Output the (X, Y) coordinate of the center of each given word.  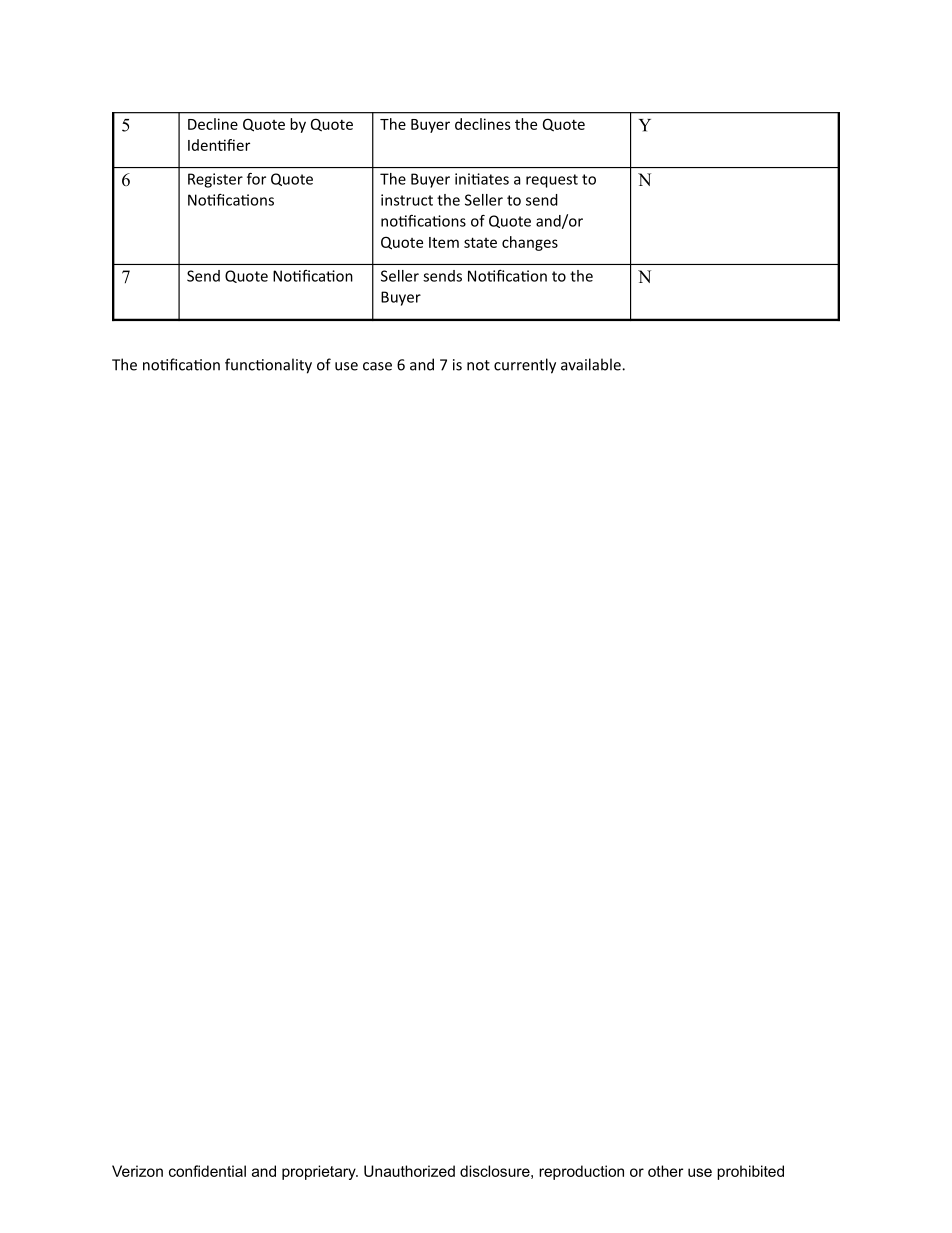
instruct (407, 200)
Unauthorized (409, 1171)
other (665, 1171)
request (552, 181)
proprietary (320, 1172)
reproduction (581, 1172)
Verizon (137, 1171)
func (241, 364)
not (478, 365)
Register (215, 180)
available (592, 364)
